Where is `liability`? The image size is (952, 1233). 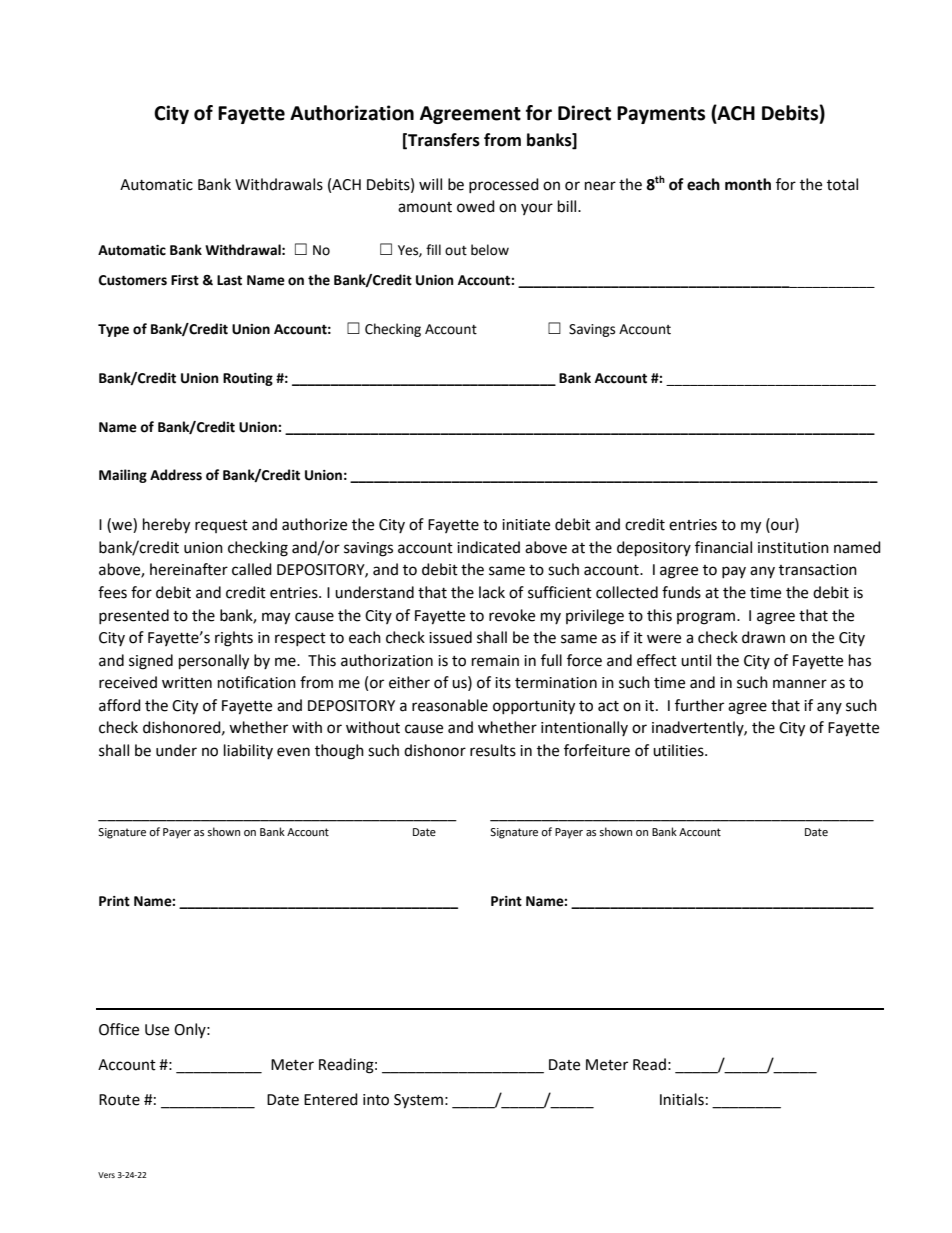 liability is located at coordinates (248, 751).
